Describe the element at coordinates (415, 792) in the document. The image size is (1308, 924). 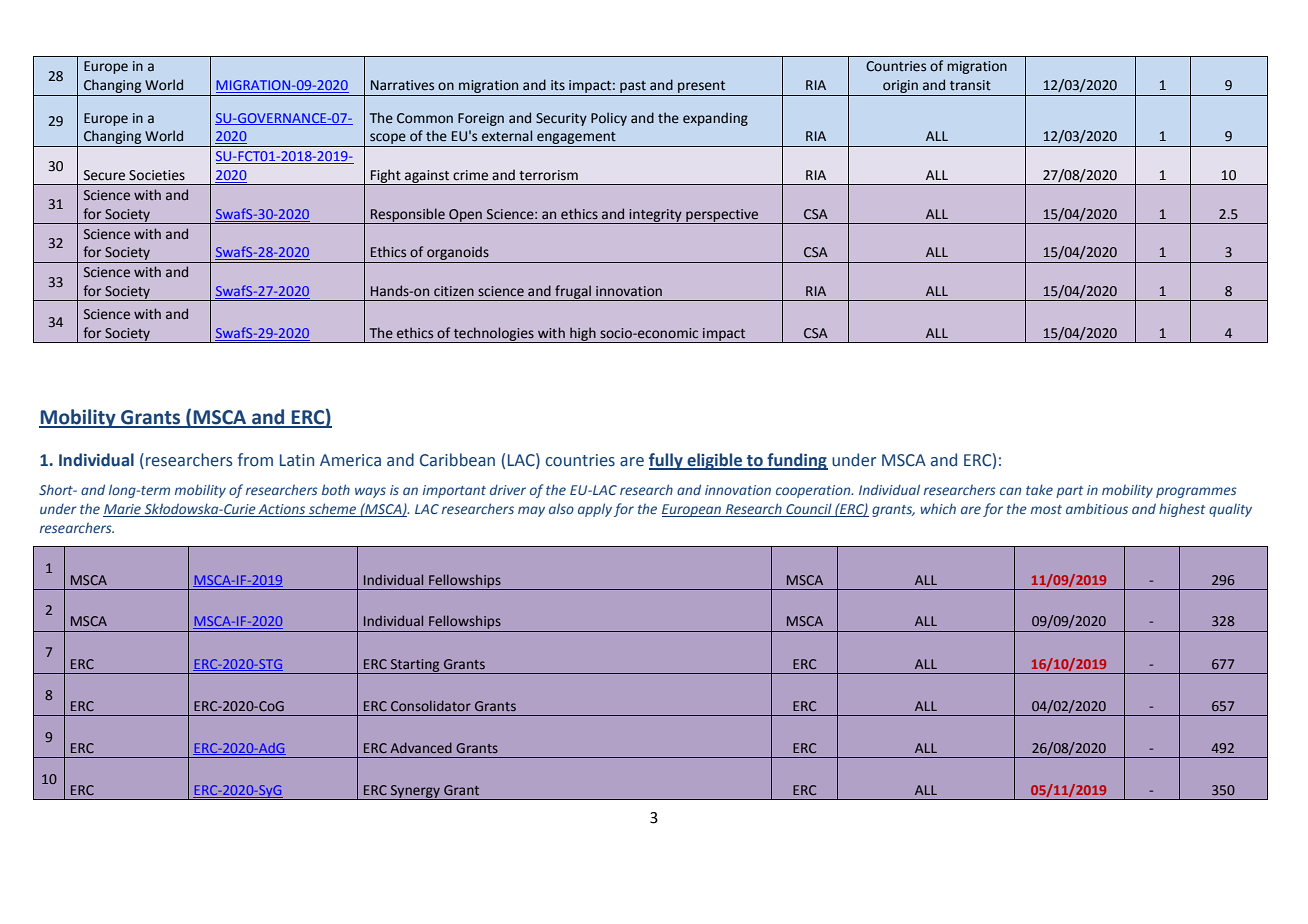
I see `Synergy` at that location.
